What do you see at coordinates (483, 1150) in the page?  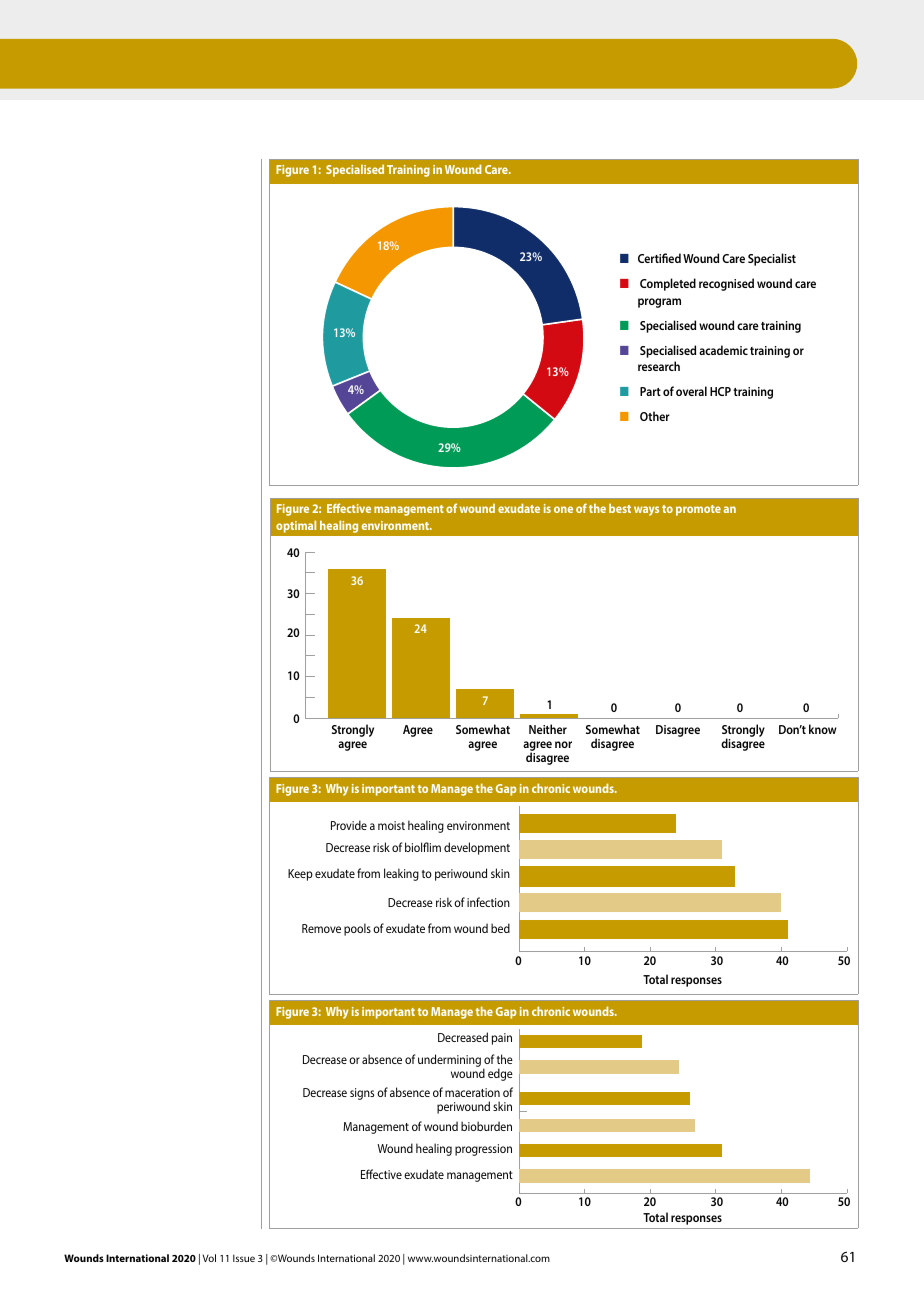 I see `progression` at bounding box center [483, 1150].
